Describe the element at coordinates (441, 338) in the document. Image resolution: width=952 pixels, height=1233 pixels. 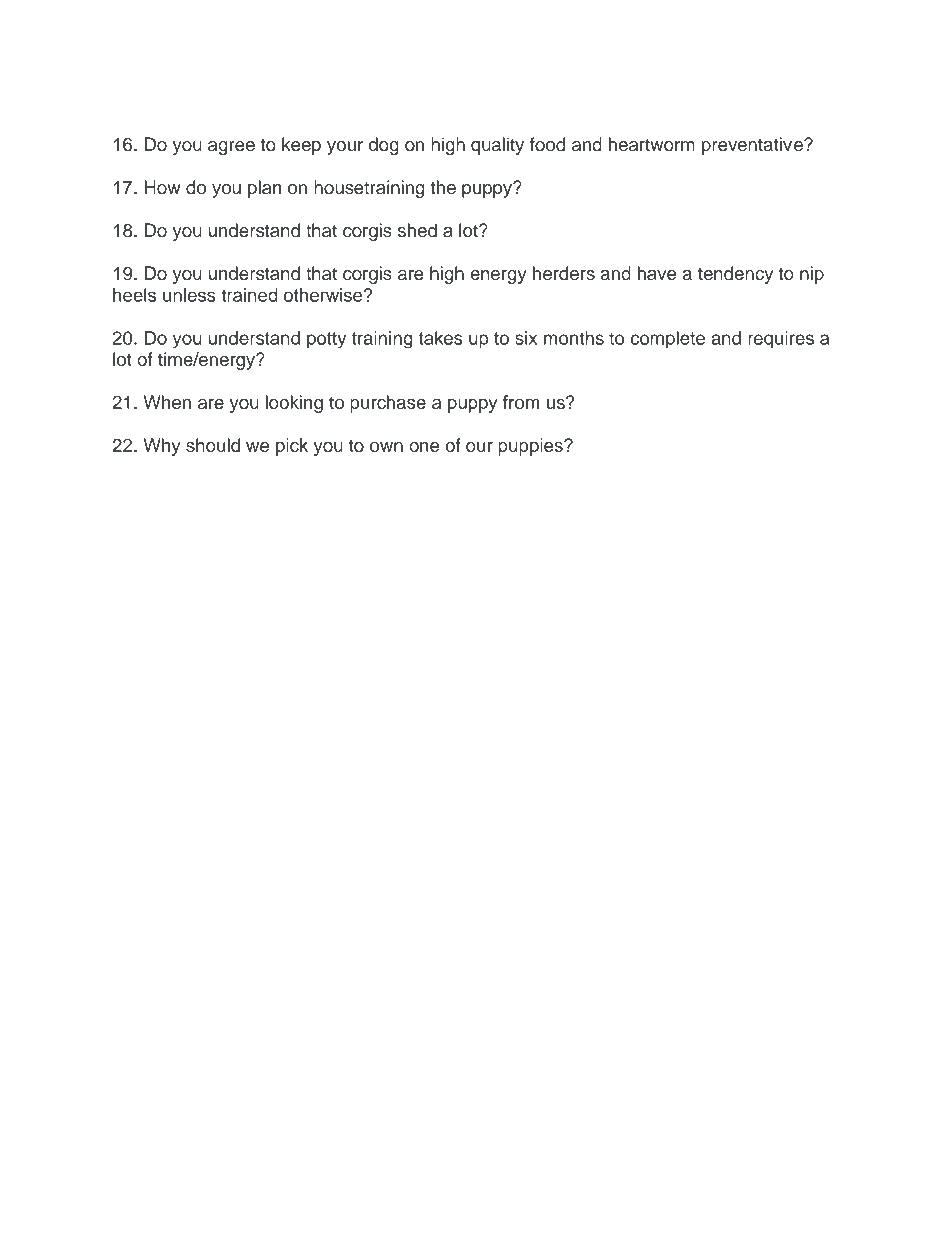
I see `takes` at that location.
